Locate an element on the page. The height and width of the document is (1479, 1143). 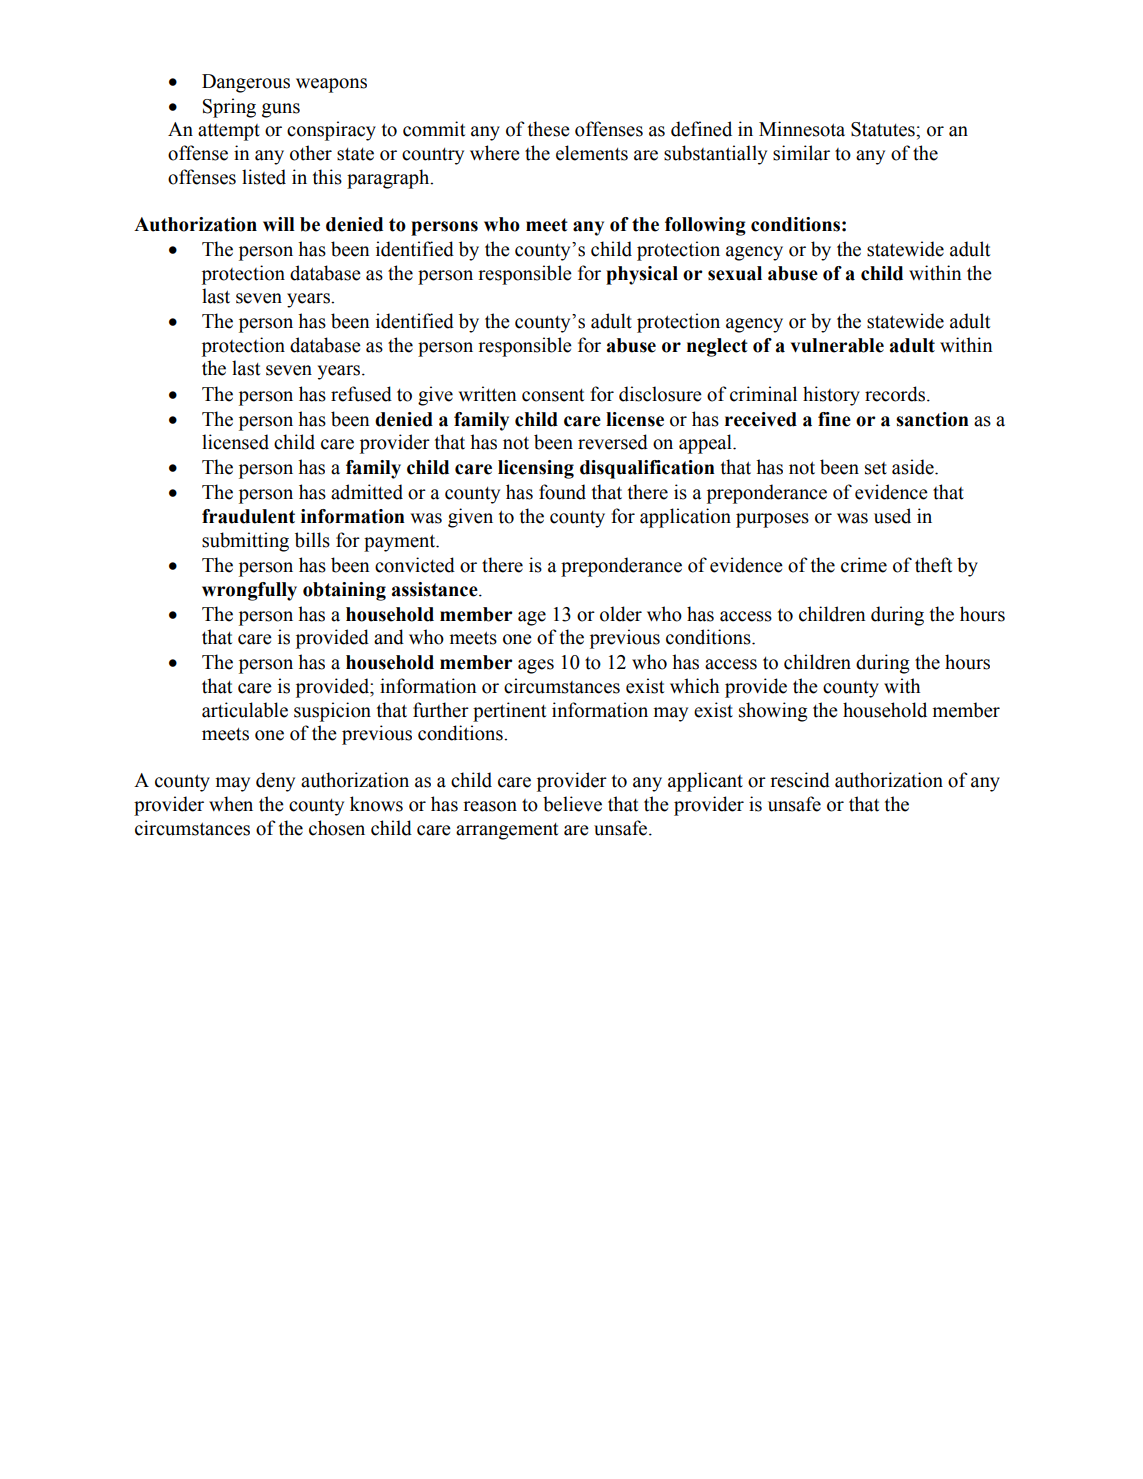
reversed is located at coordinates (613, 442).
